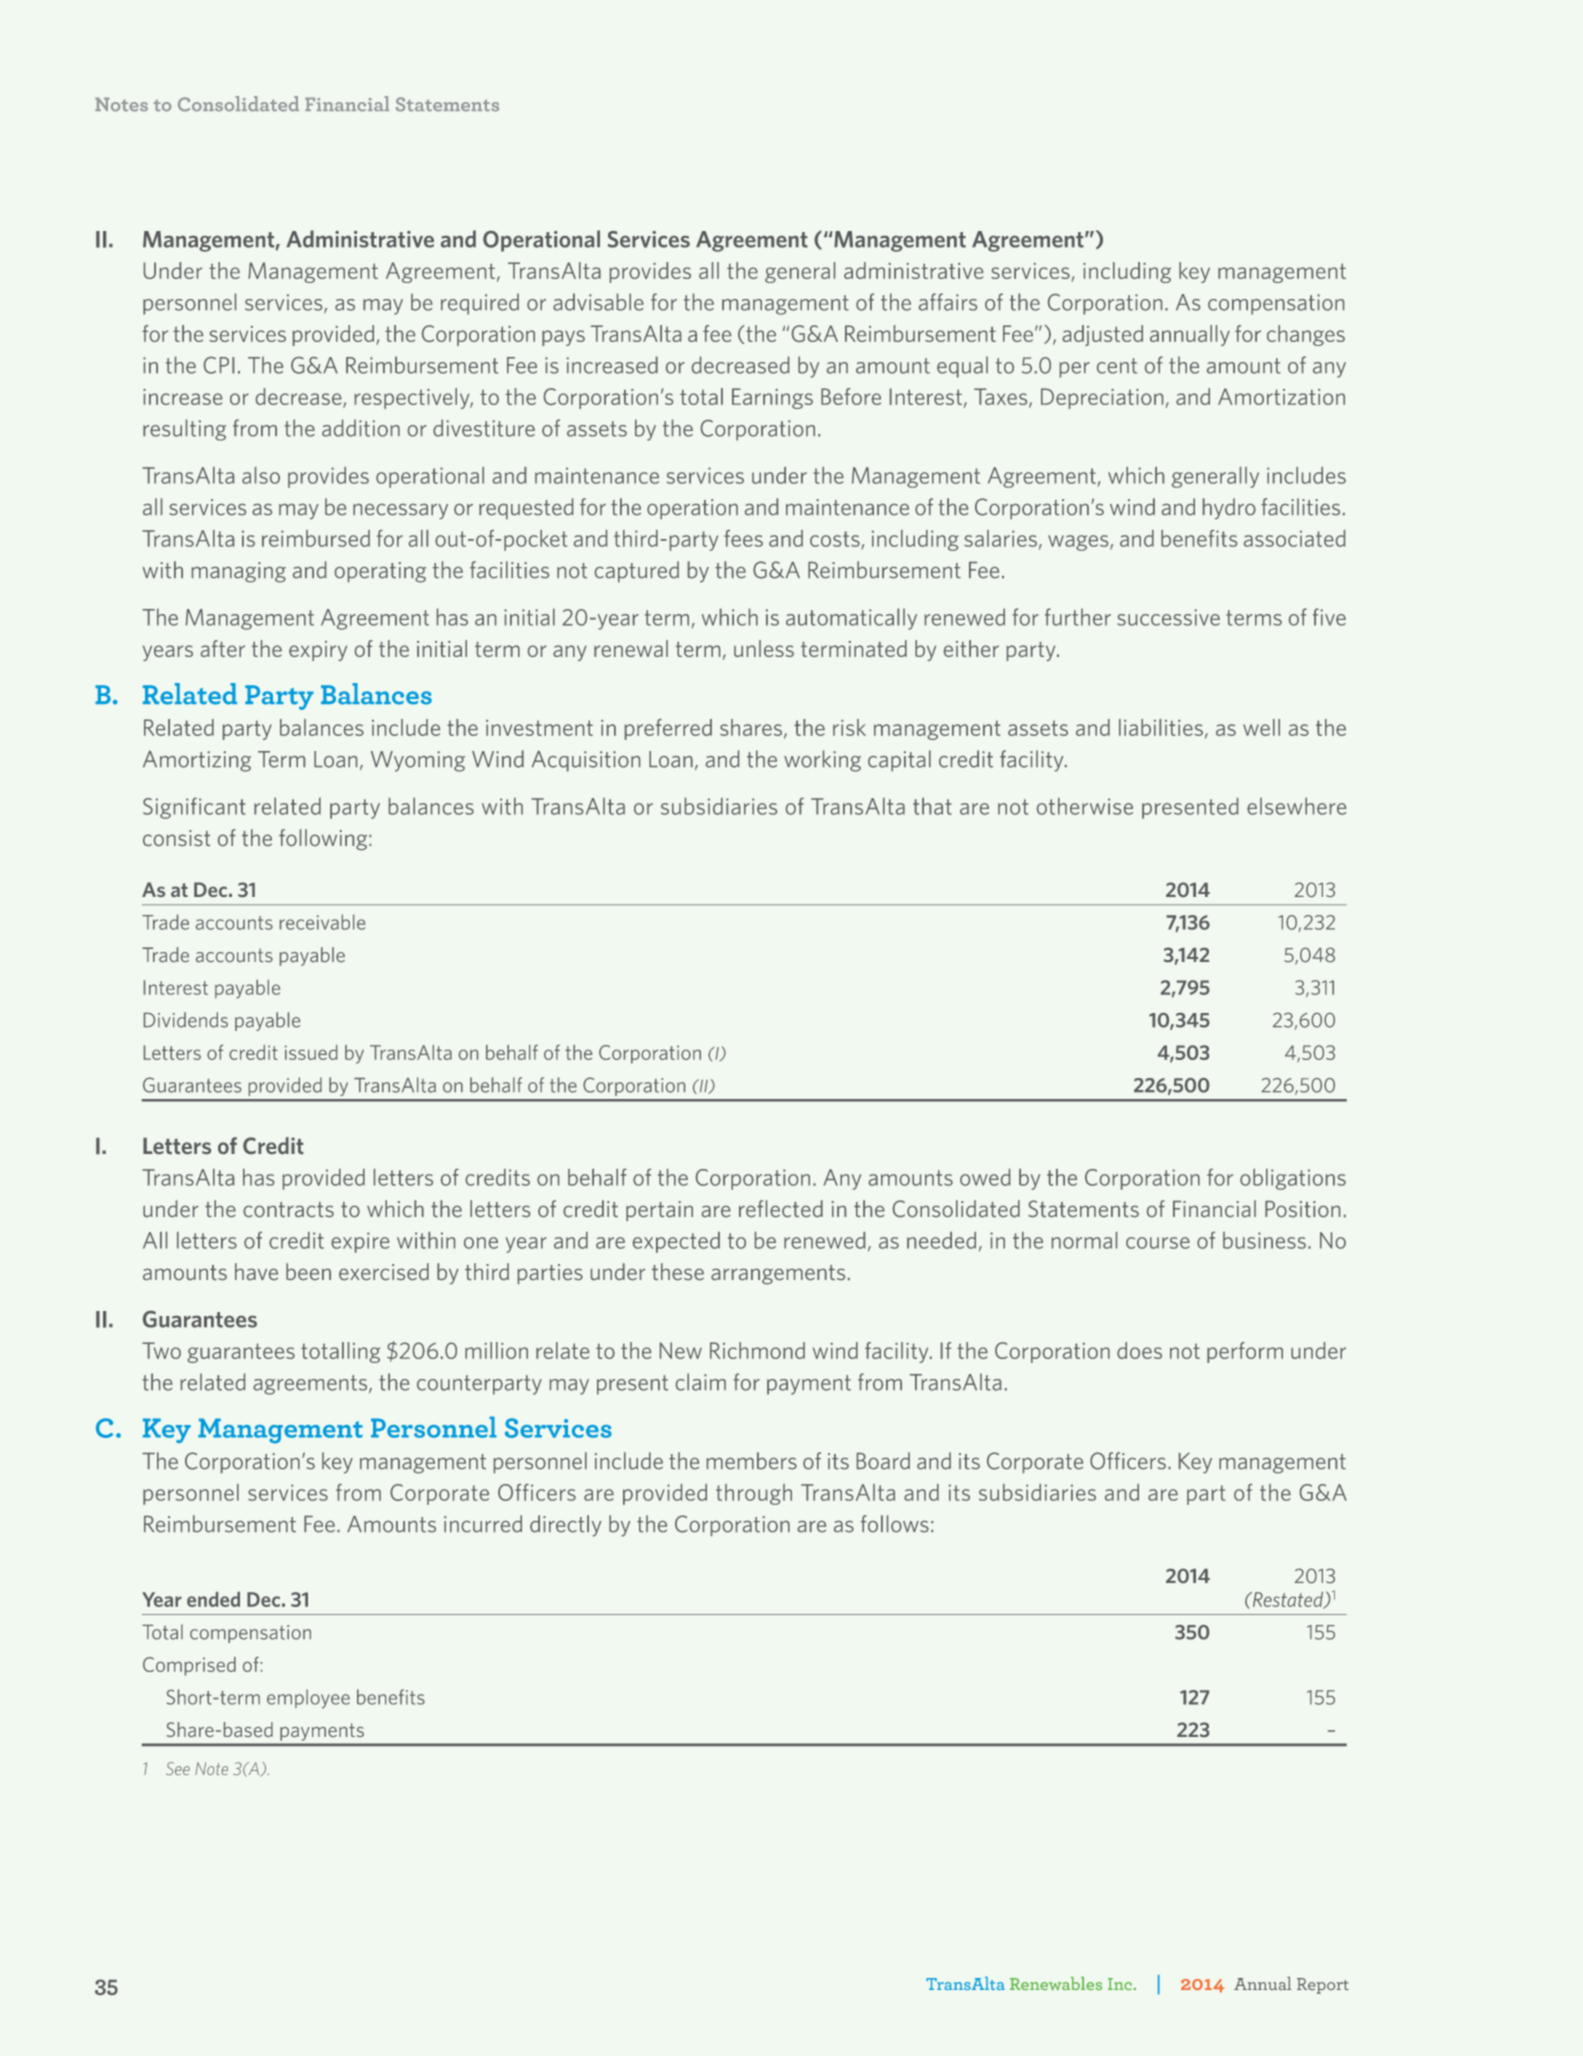 This page has width=1583, height=2056. I want to click on CPI, so click(219, 365).
